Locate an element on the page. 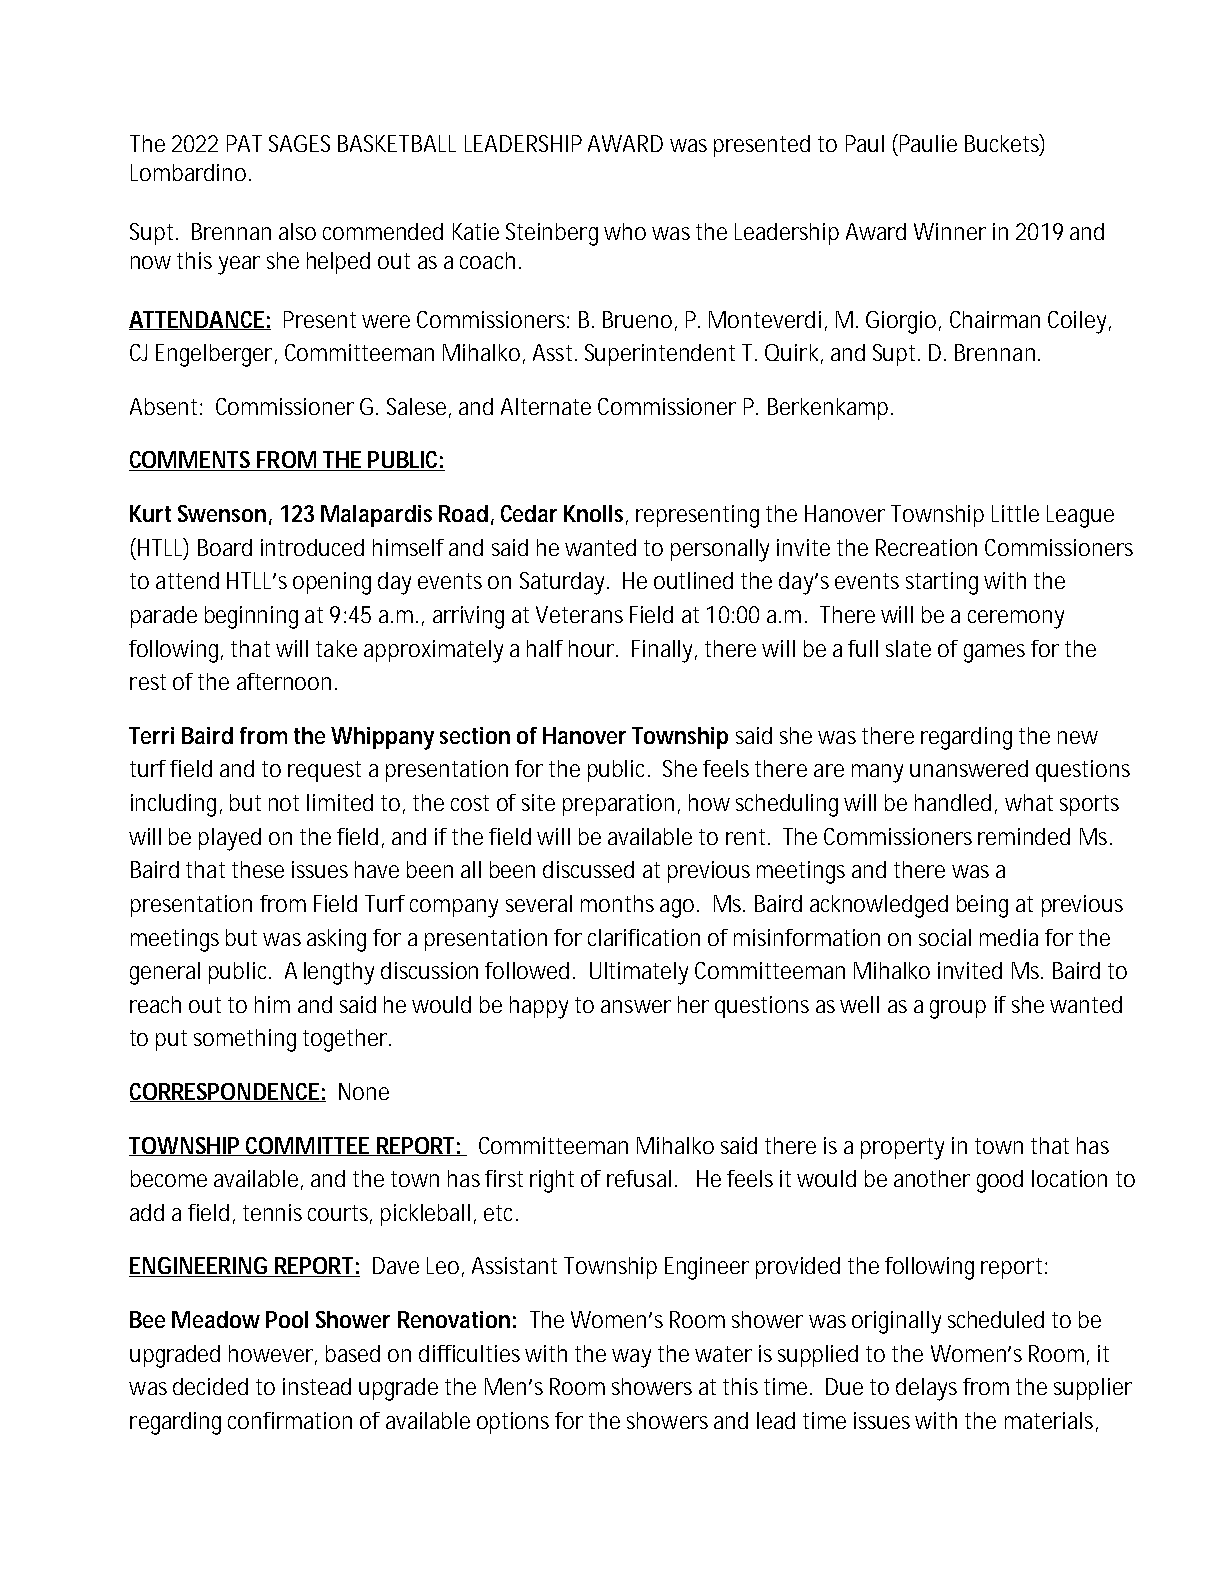  however is located at coordinates (273, 1354).
